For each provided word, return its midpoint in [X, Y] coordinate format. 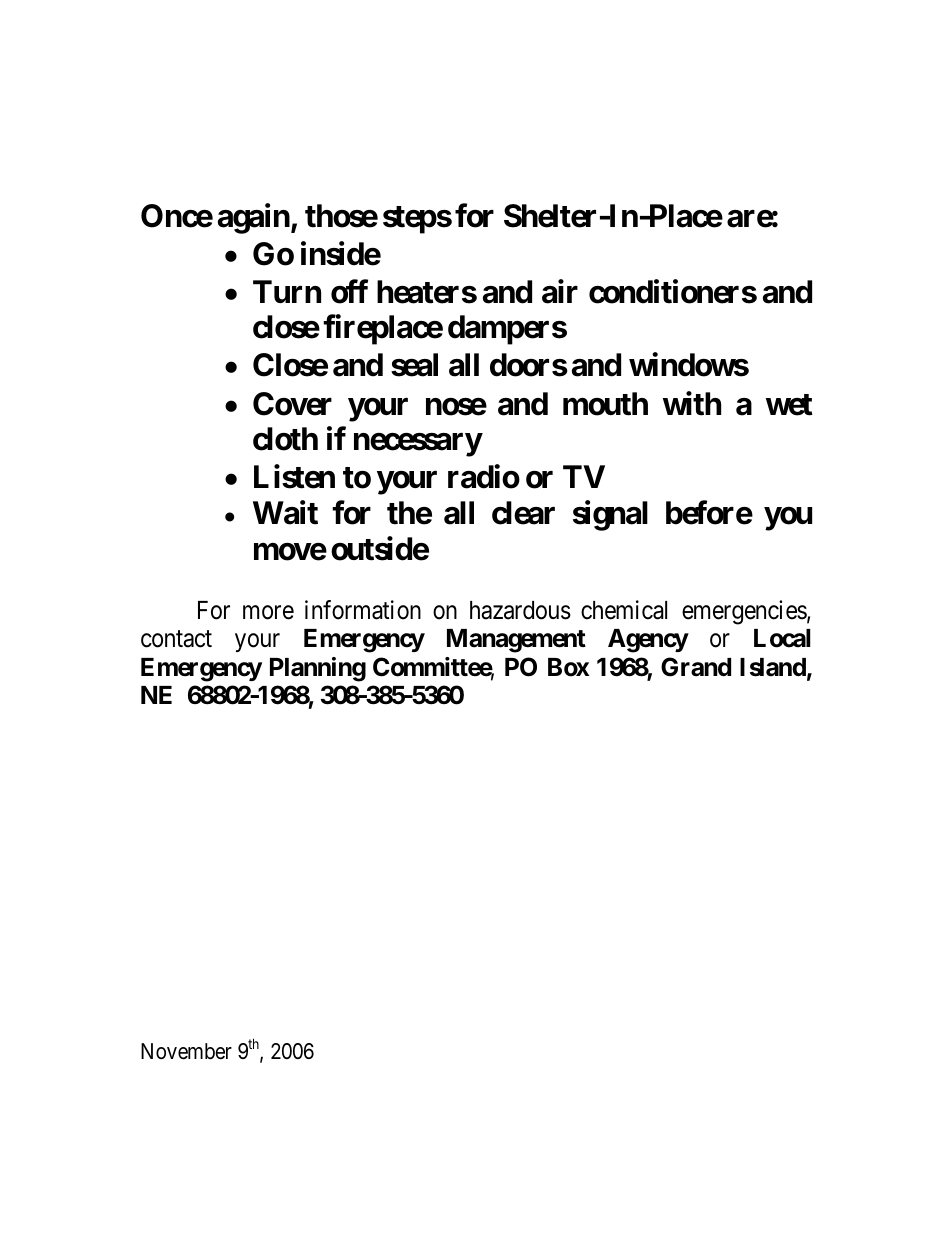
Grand [696, 667]
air [560, 291]
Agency [648, 641]
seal [414, 365]
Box [568, 667]
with [692, 403]
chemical [624, 610]
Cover [292, 404]
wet [789, 405]
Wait [285, 513]
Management [516, 641]
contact [176, 639]
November [186, 1051]
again [254, 218]
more [268, 612]
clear [523, 513]
